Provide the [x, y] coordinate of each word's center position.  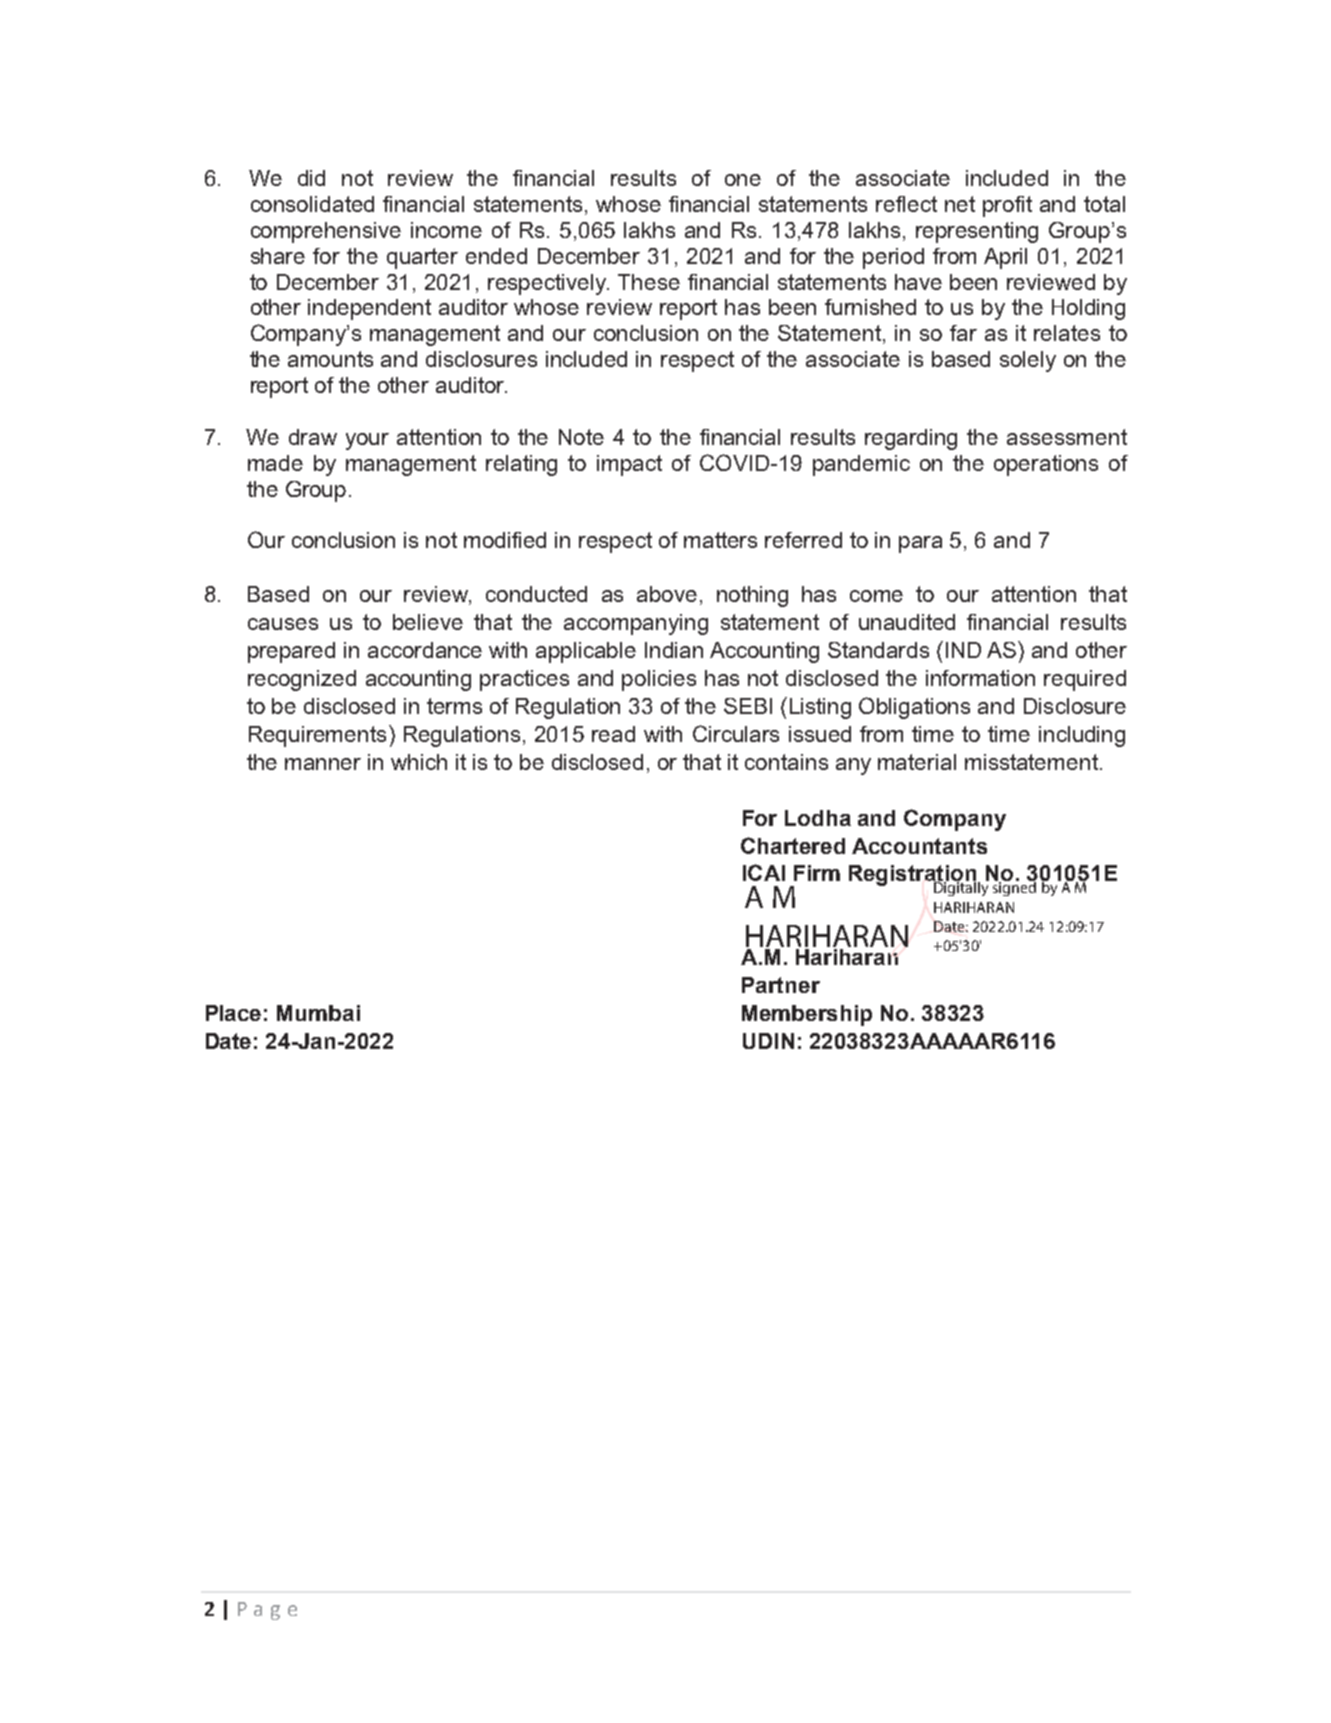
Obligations [914, 708]
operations [1046, 465]
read [613, 734]
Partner [781, 985]
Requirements [317, 736]
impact [629, 465]
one [743, 180]
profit [1007, 206]
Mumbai [318, 1013]
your [367, 441]
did [311, 178]
